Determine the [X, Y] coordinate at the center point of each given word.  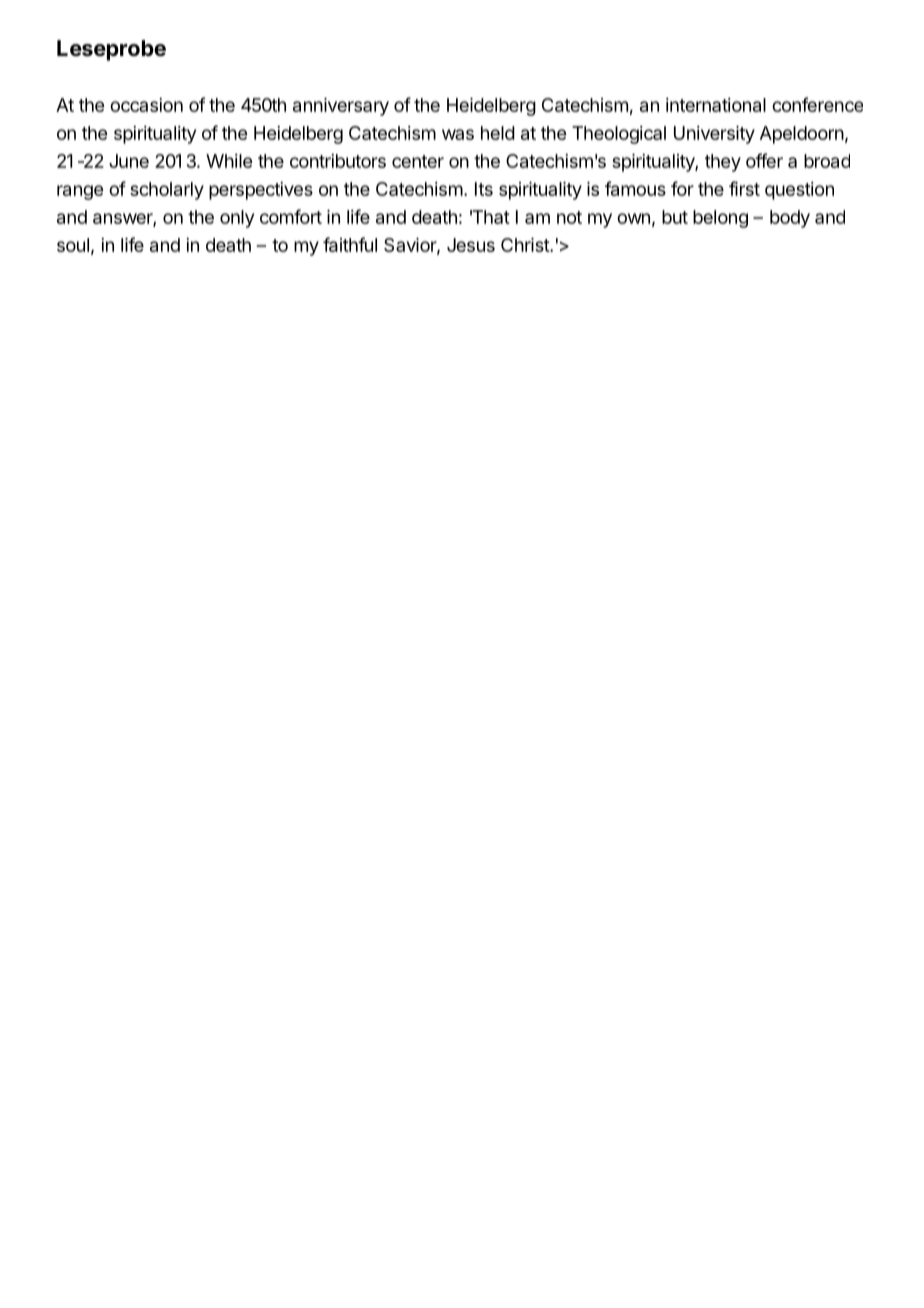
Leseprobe [111, 50]
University [714, 135]
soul [73, 245]
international [716, 105]
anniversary [341, 107]
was [458, 134]
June [129, 161]
